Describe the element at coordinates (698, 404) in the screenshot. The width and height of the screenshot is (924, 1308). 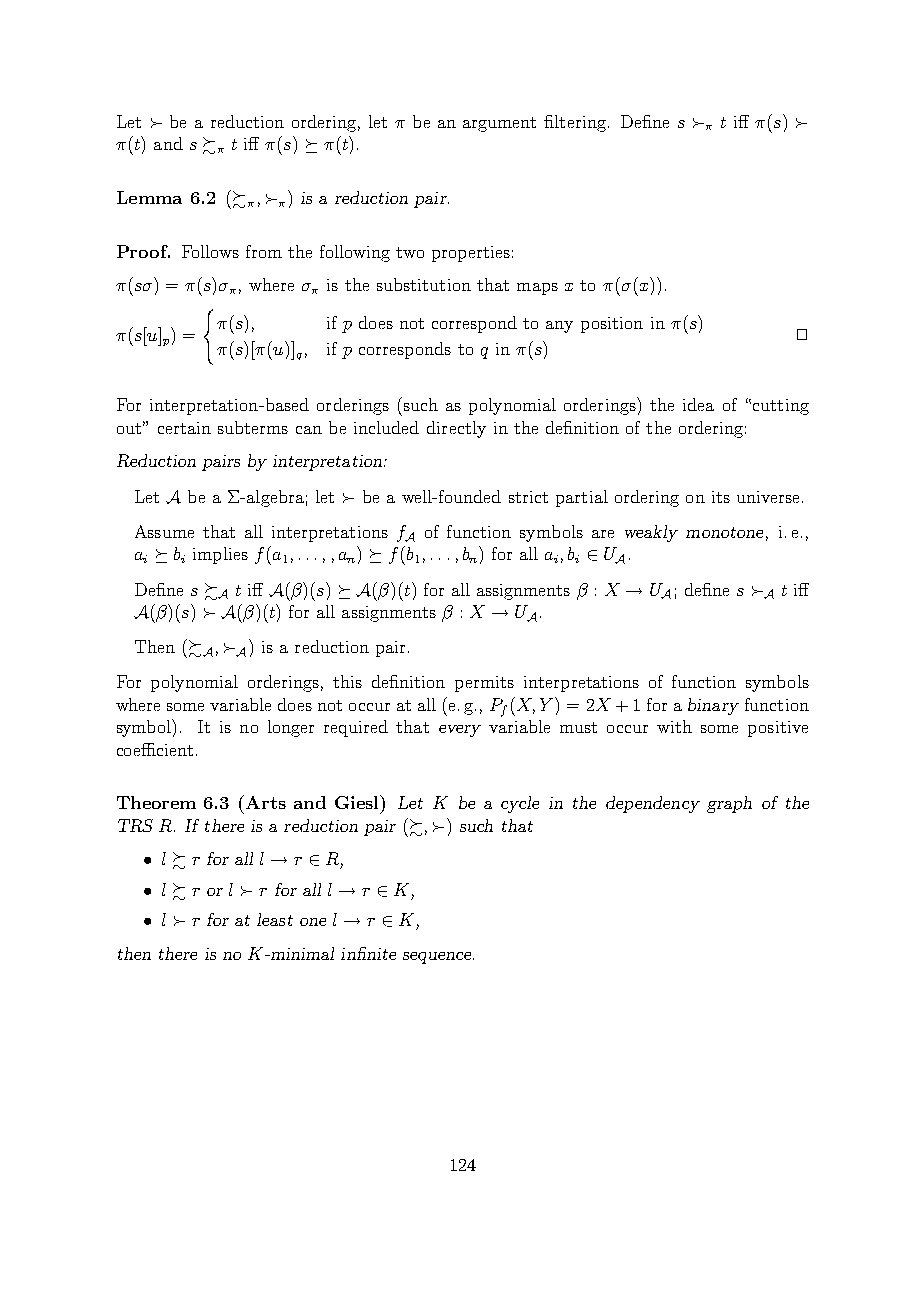
I see `idea` at that location.
